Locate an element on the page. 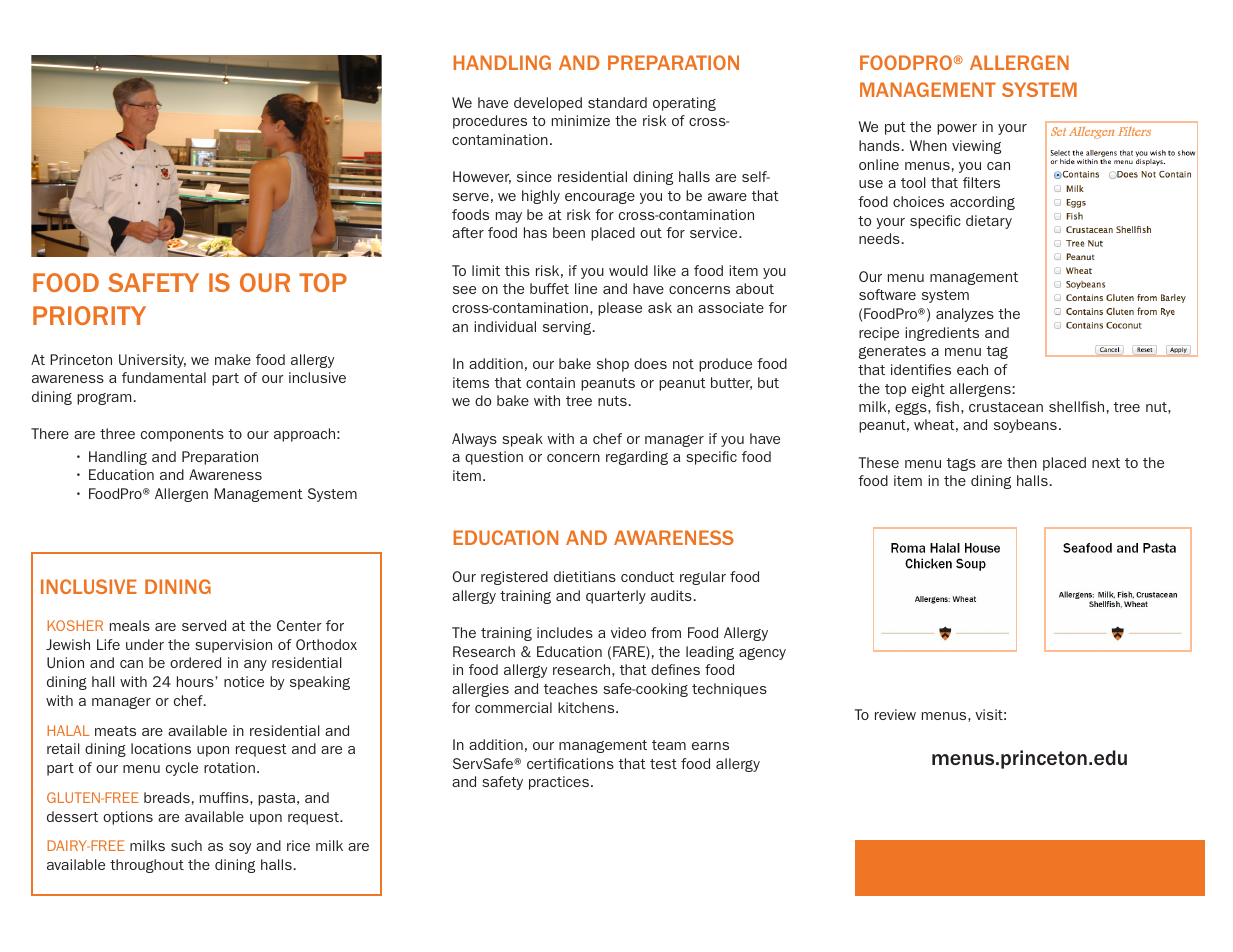  procedures is located at coordinates (490, 122).
